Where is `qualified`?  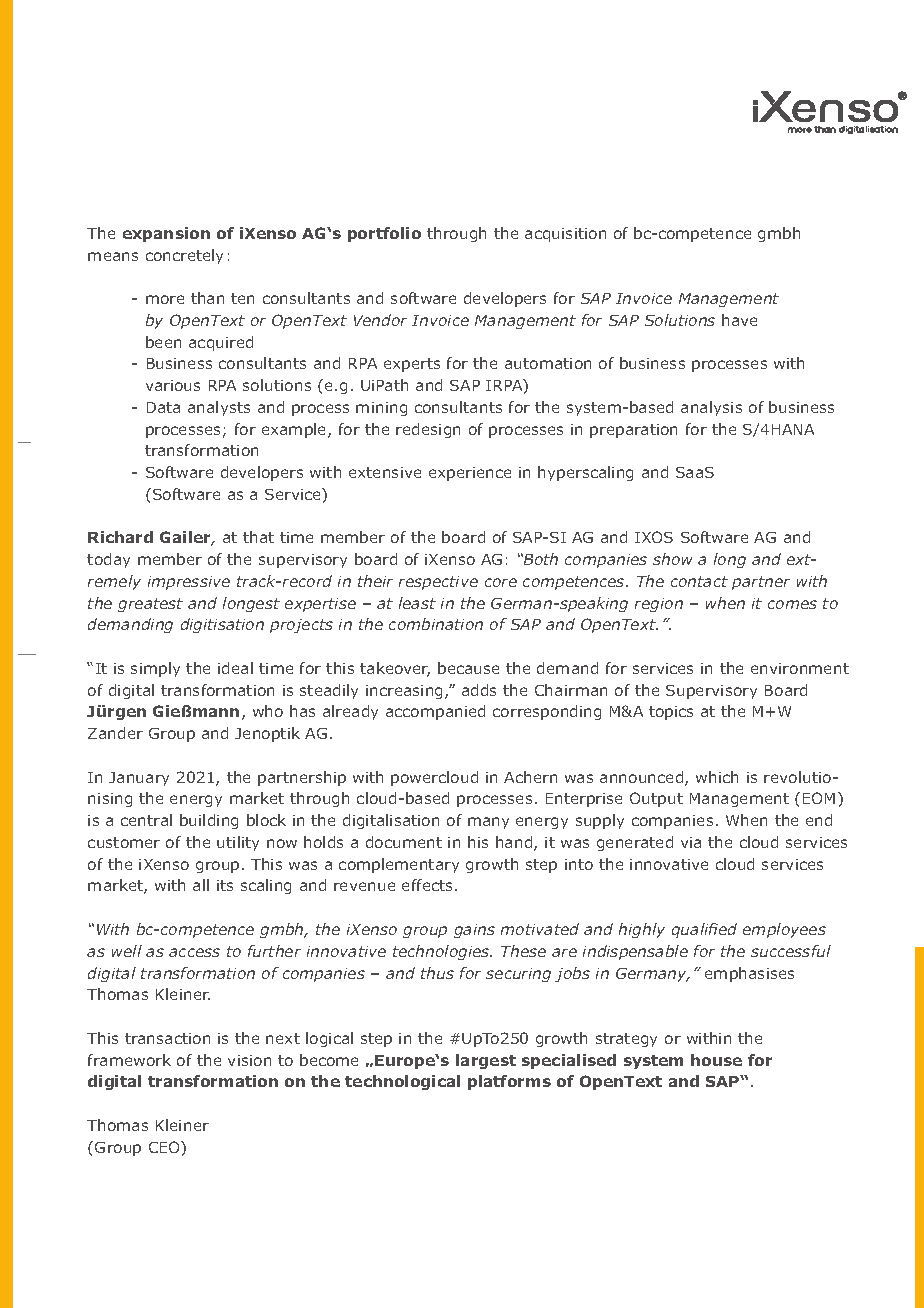 qualified is located at coordinates (704, 930).
